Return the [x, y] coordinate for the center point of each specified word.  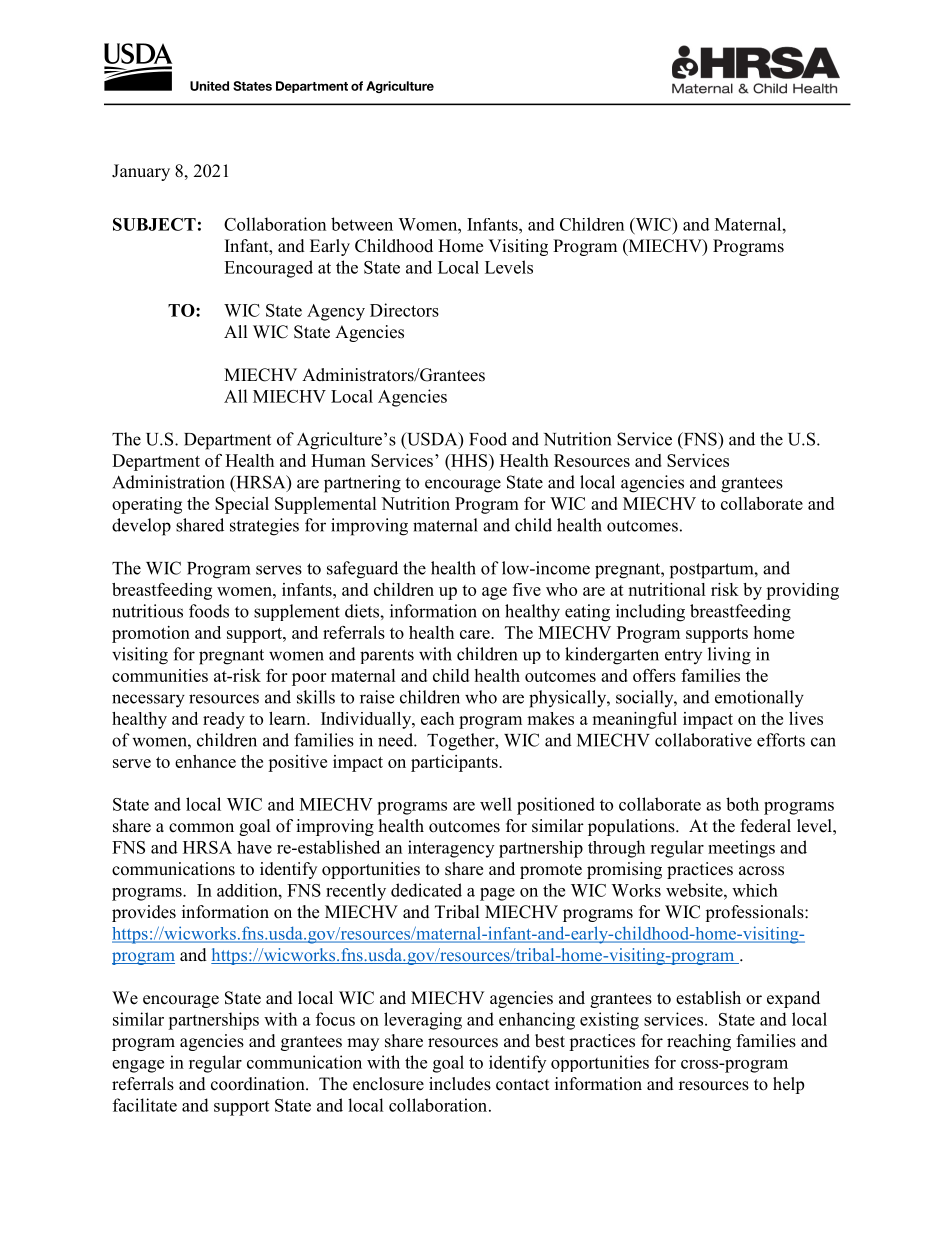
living [729, 656]
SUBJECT [154, 224]
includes [460, 1084]
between [362, 224]
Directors [404, 310]
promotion [151, 634]
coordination [259, 1084]
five [527, 589]
